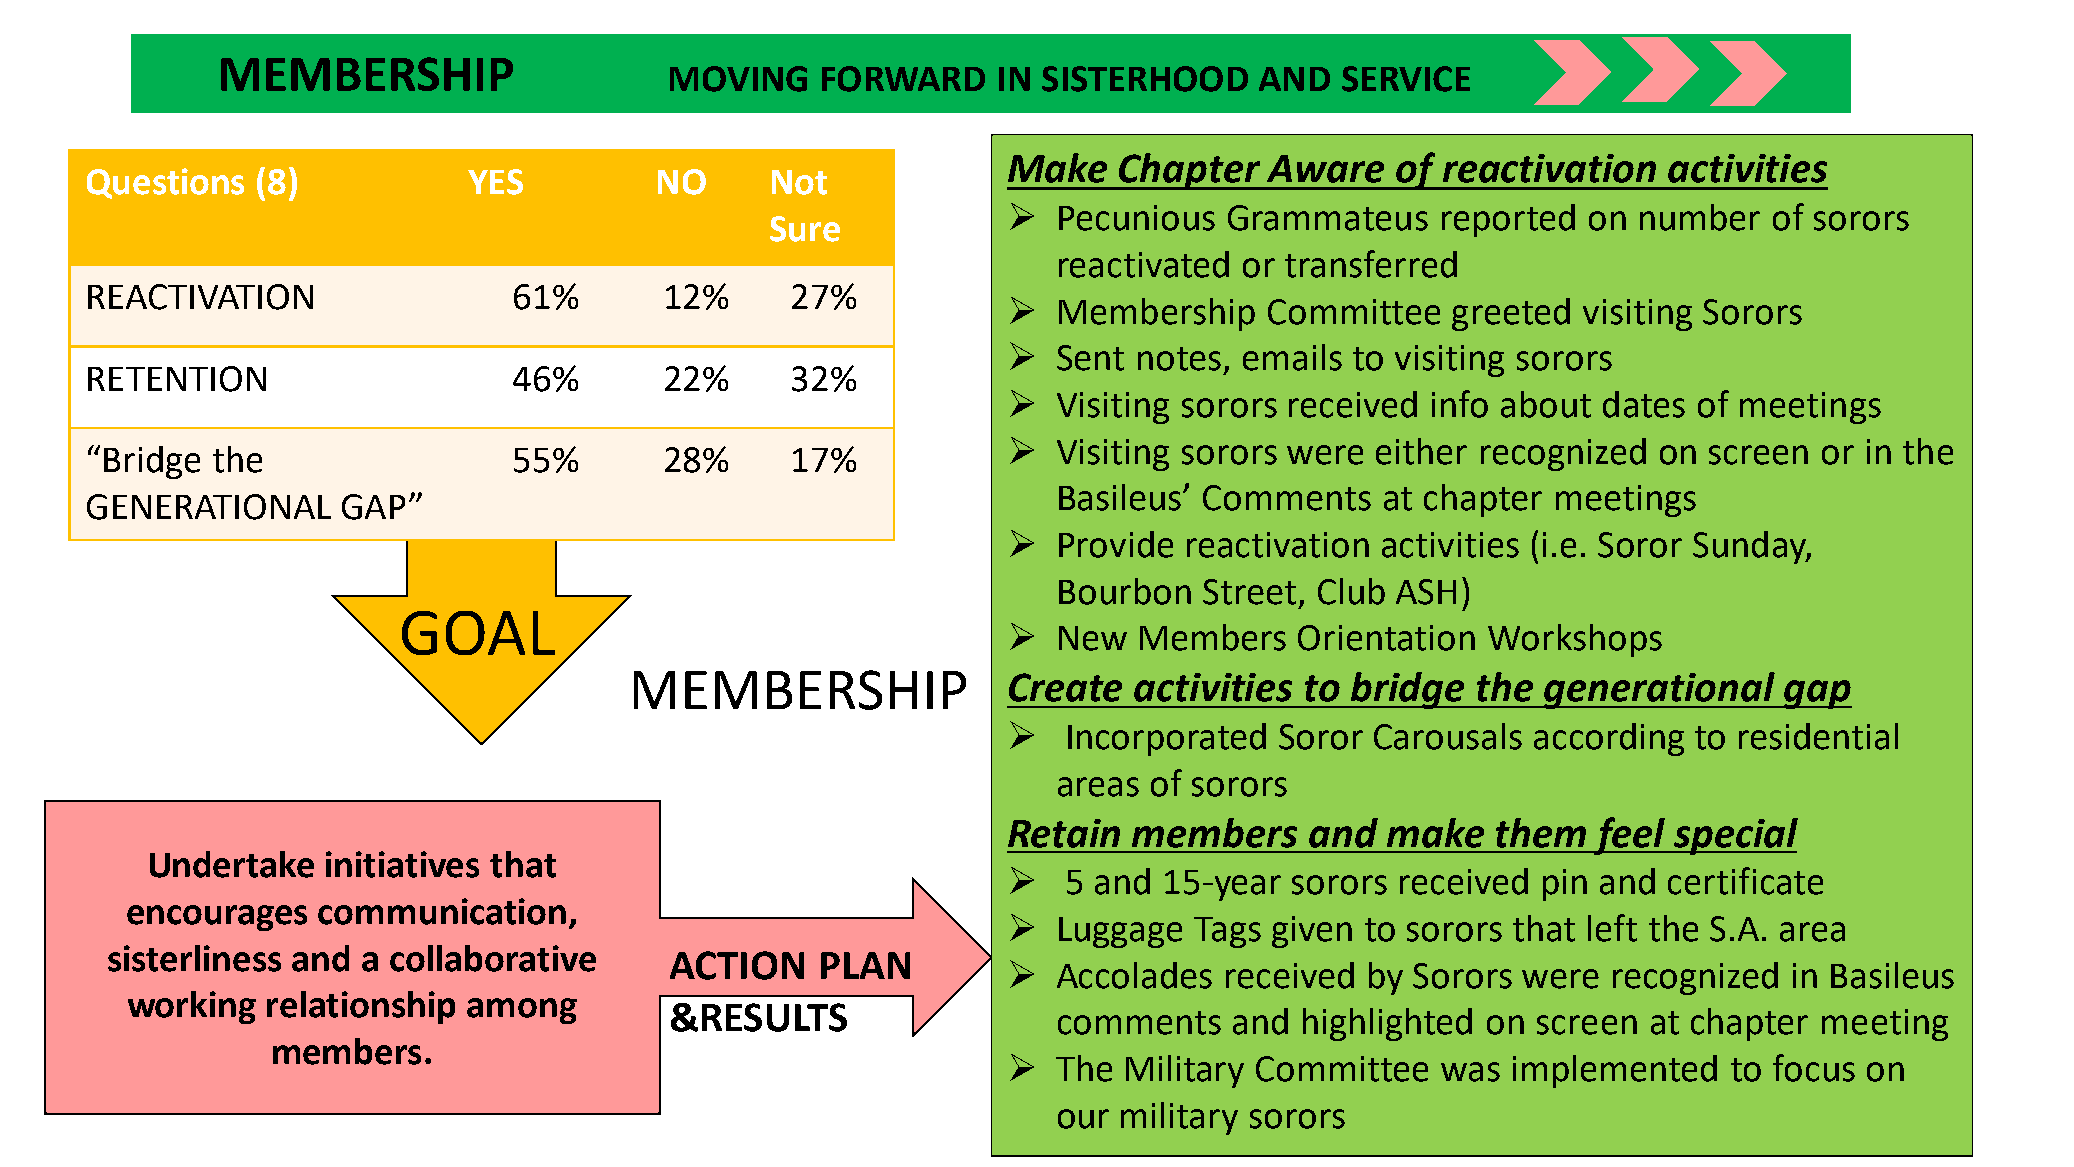  I want to click on initiatives, so click(402, 864).
